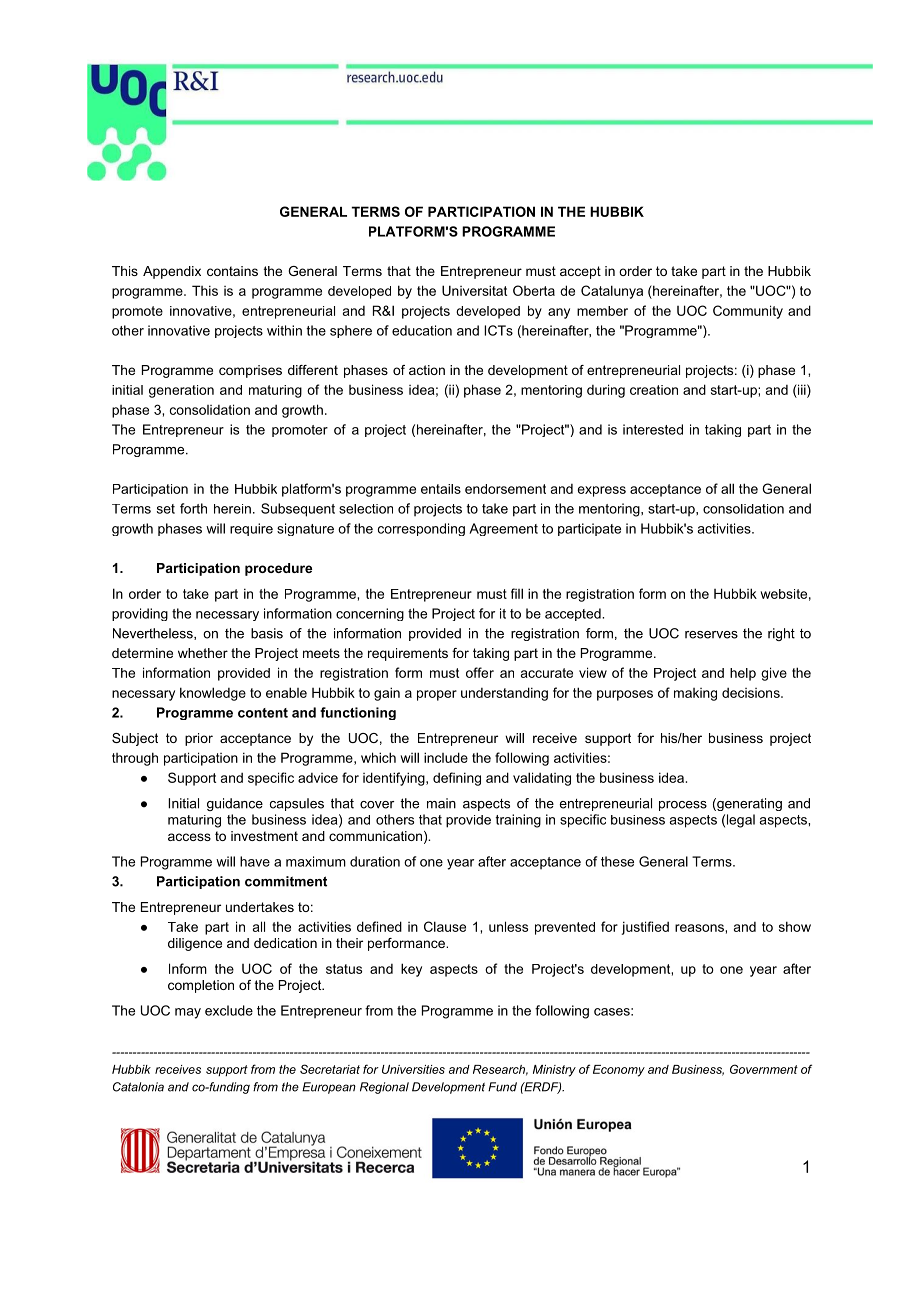  Describe the element at coordinates (748, 312) in the screenshot. I see `Community` at that location.
